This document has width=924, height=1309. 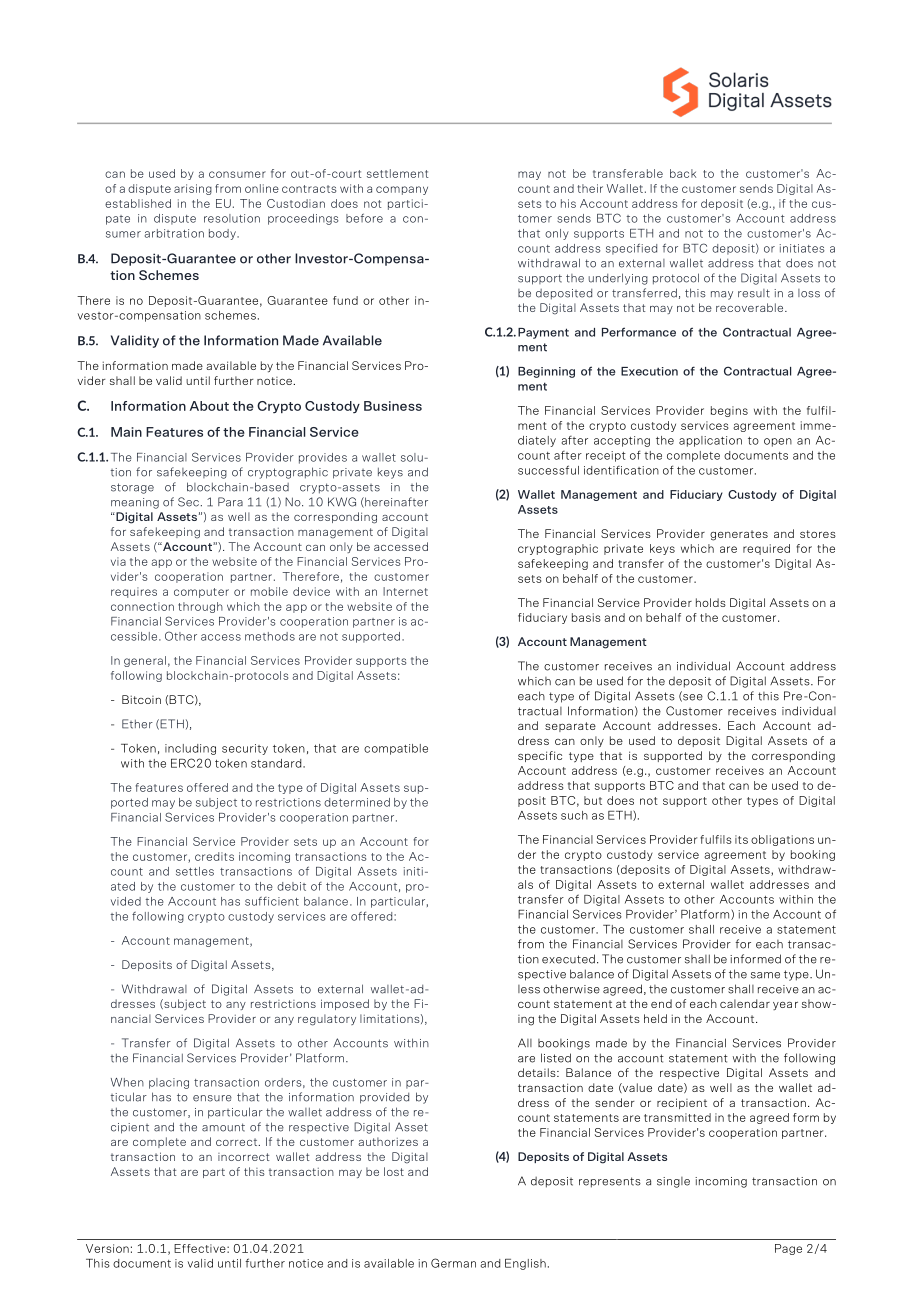 I want to click on including, so click(x=190, y=749).
